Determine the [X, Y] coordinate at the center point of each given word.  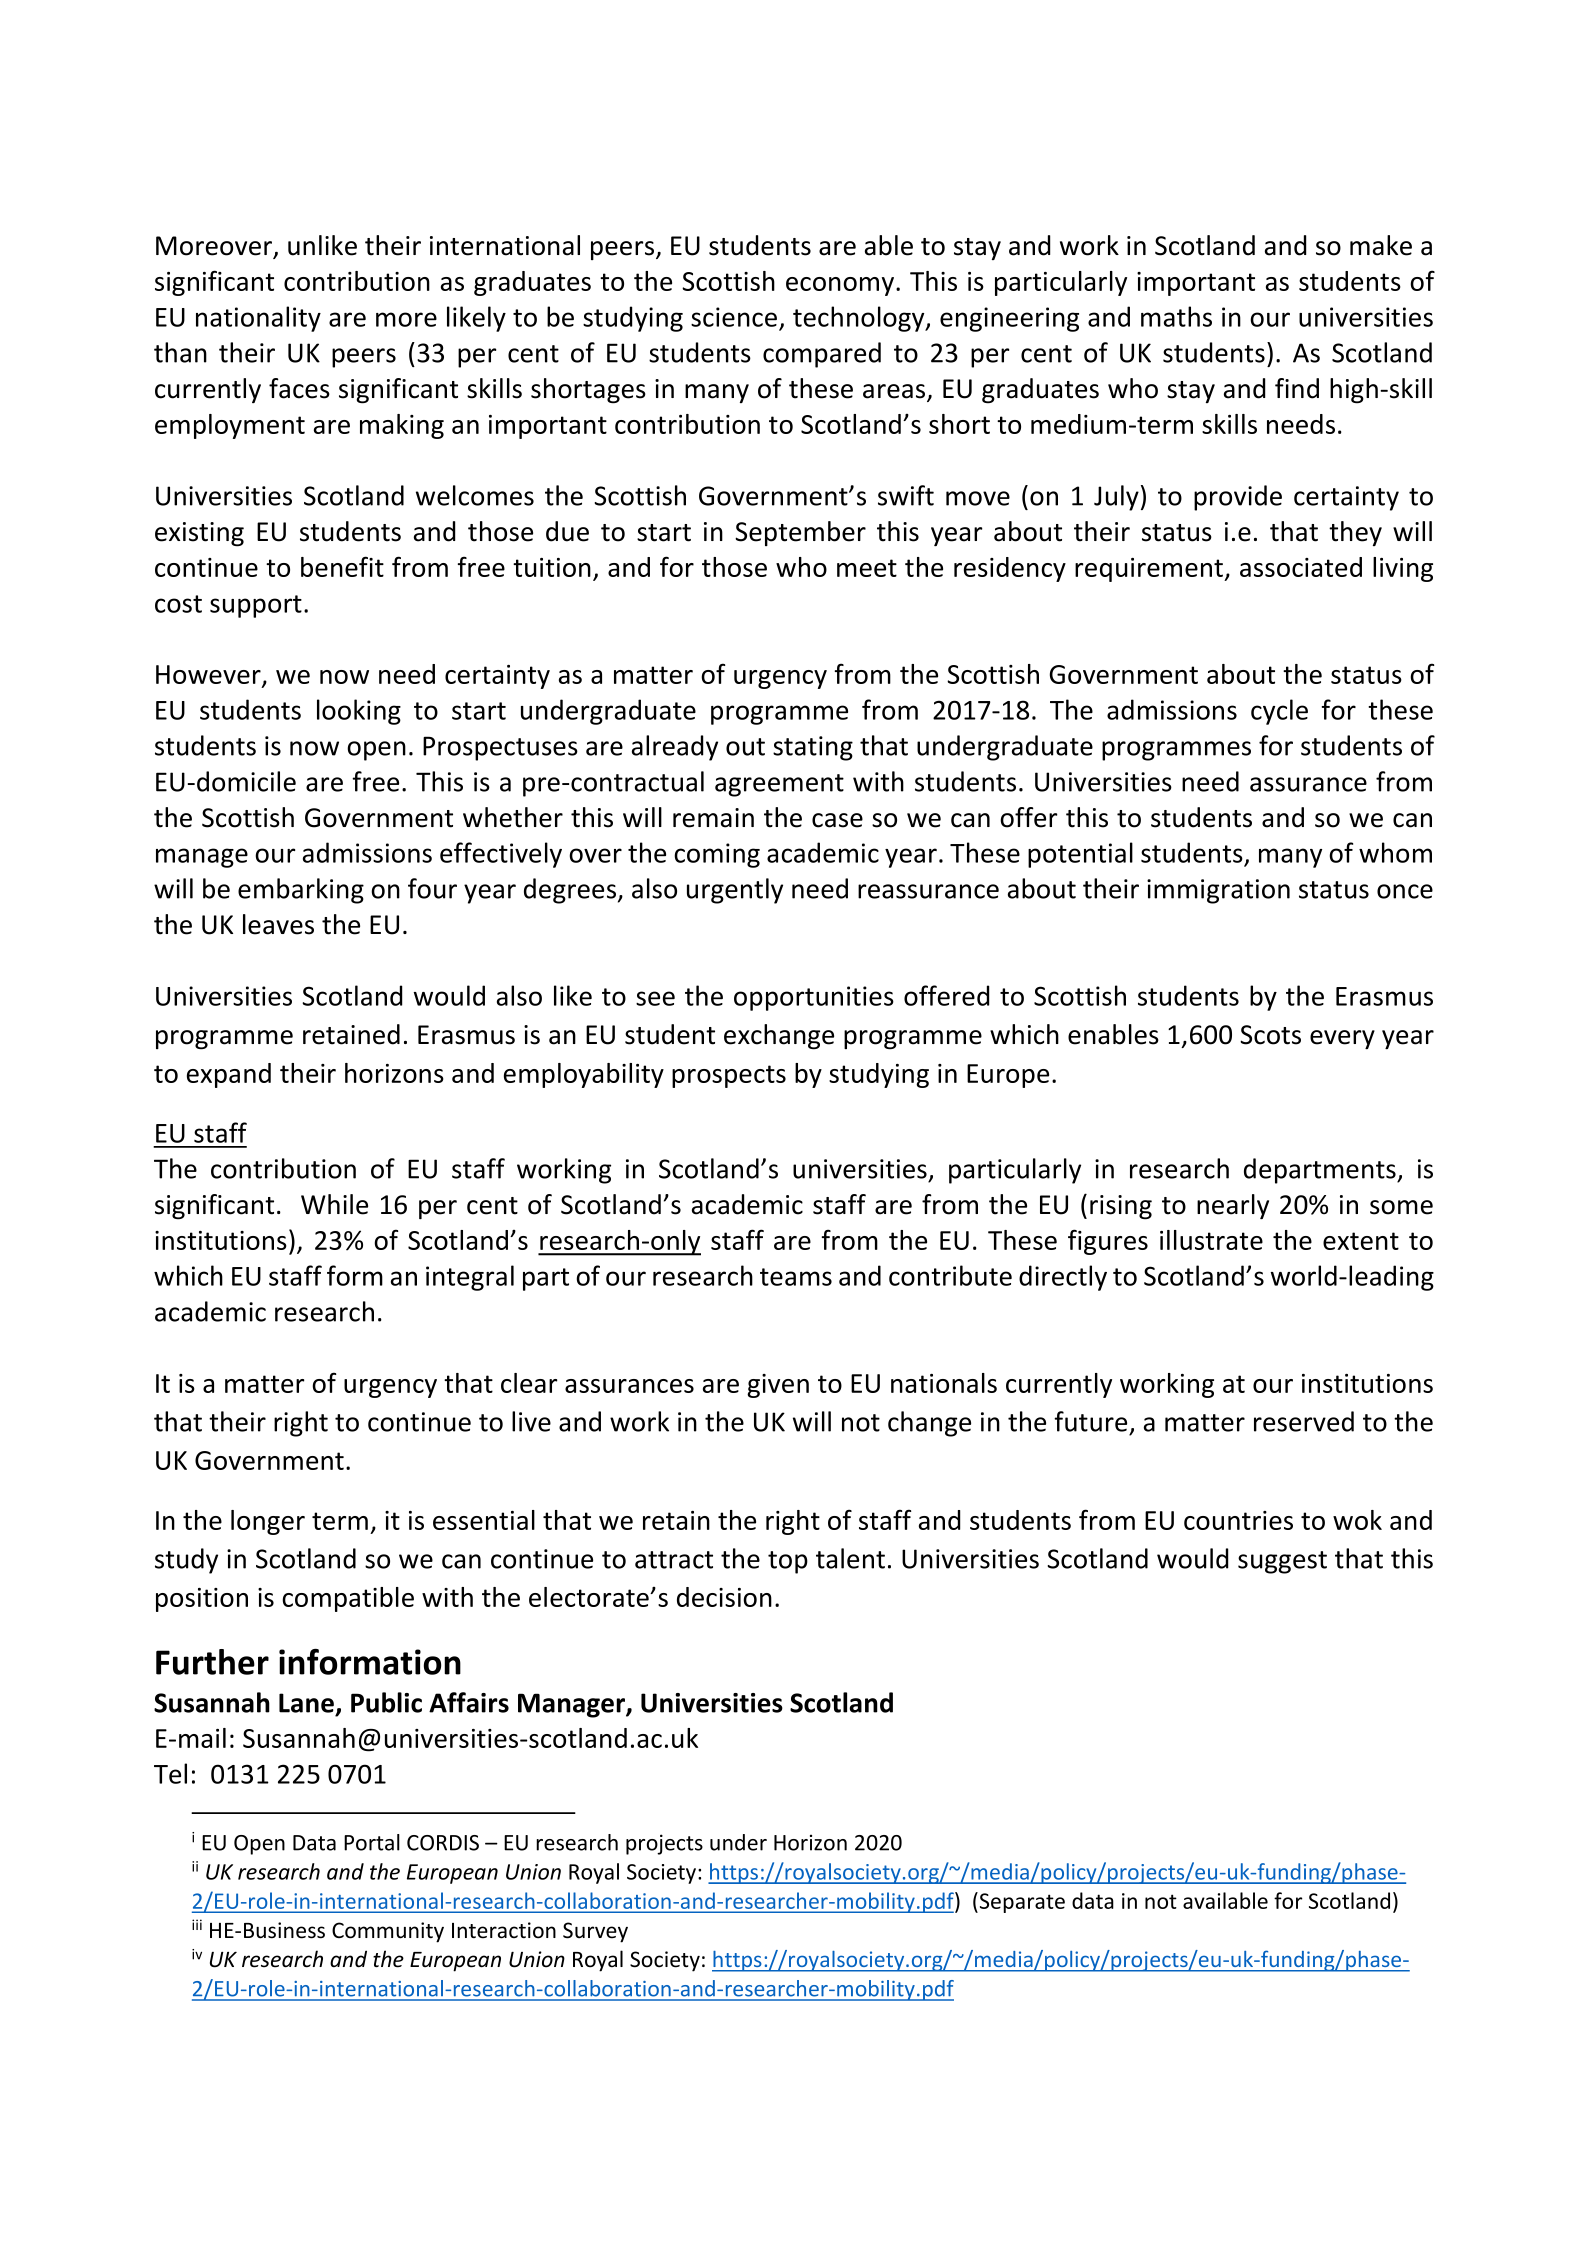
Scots [1270, 1035]
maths [1176, 316]
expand [229, 1075]
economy [841, 286]
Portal [372, 1842]
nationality [258, 319]
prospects [729, 1076]
